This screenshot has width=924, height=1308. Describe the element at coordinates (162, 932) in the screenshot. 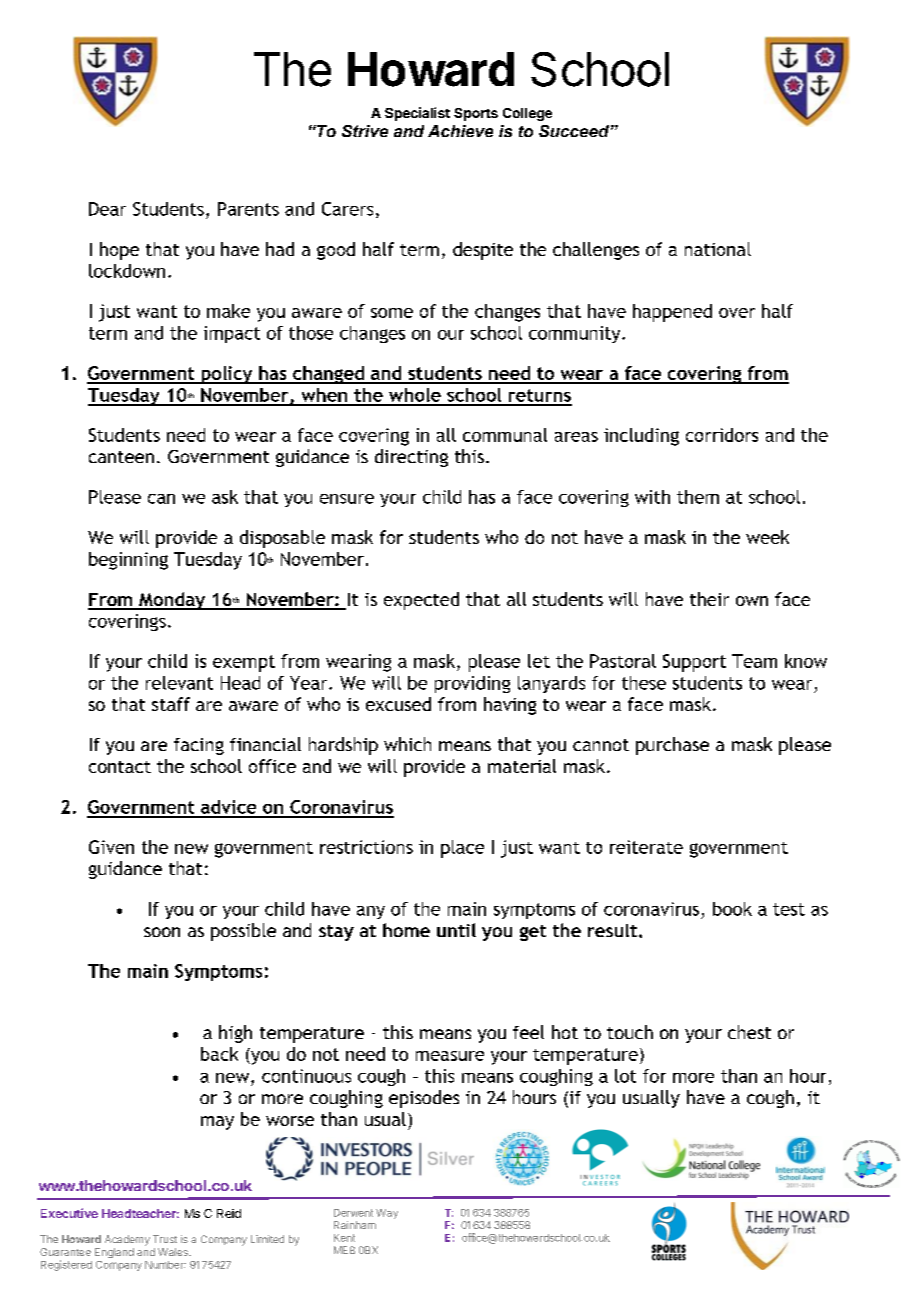

I see `soon` at that location.
